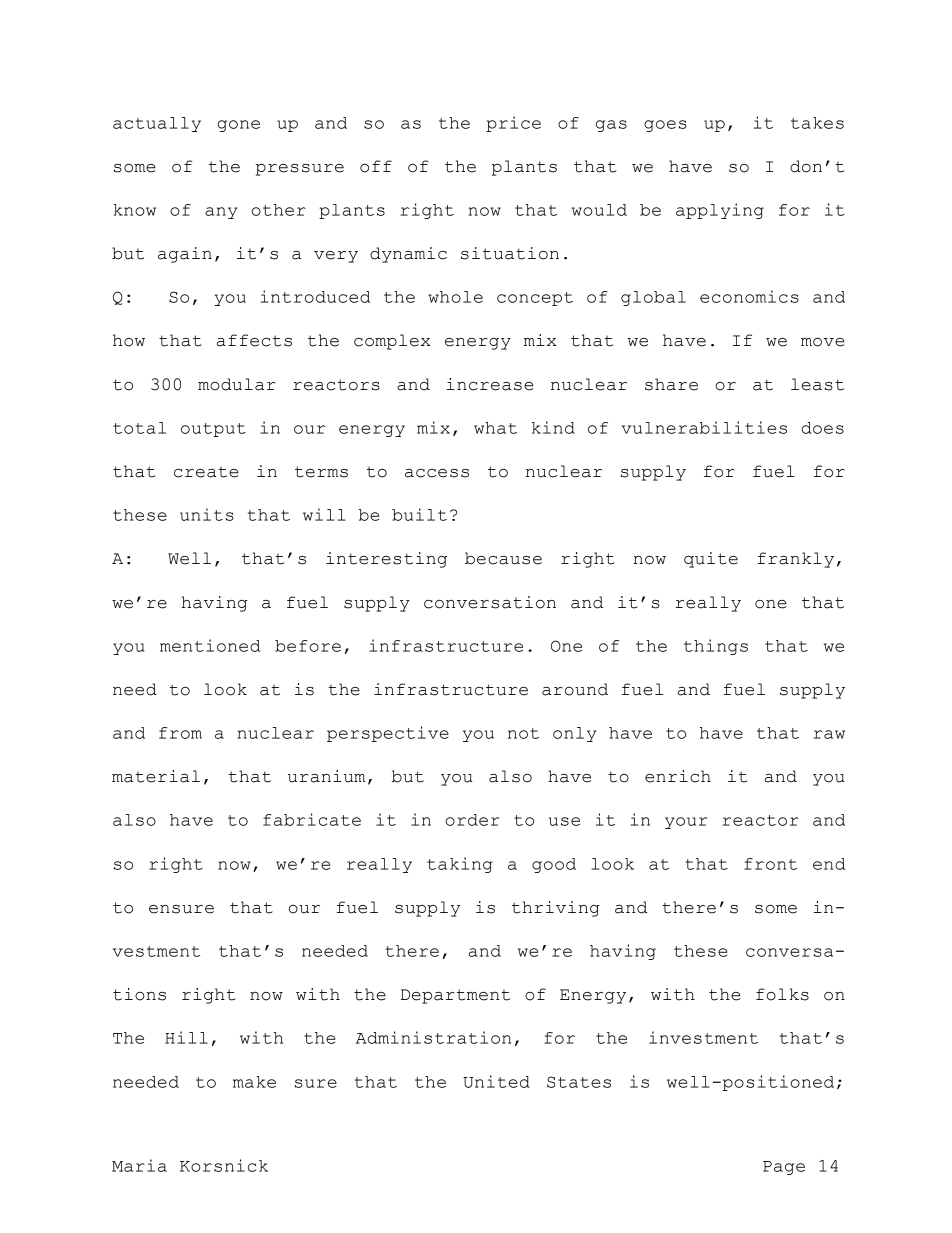 The height and width of the document is (1233, 952). Describe the element at coordinates (210, 645) in the document. I see `mentioned` at that location.
